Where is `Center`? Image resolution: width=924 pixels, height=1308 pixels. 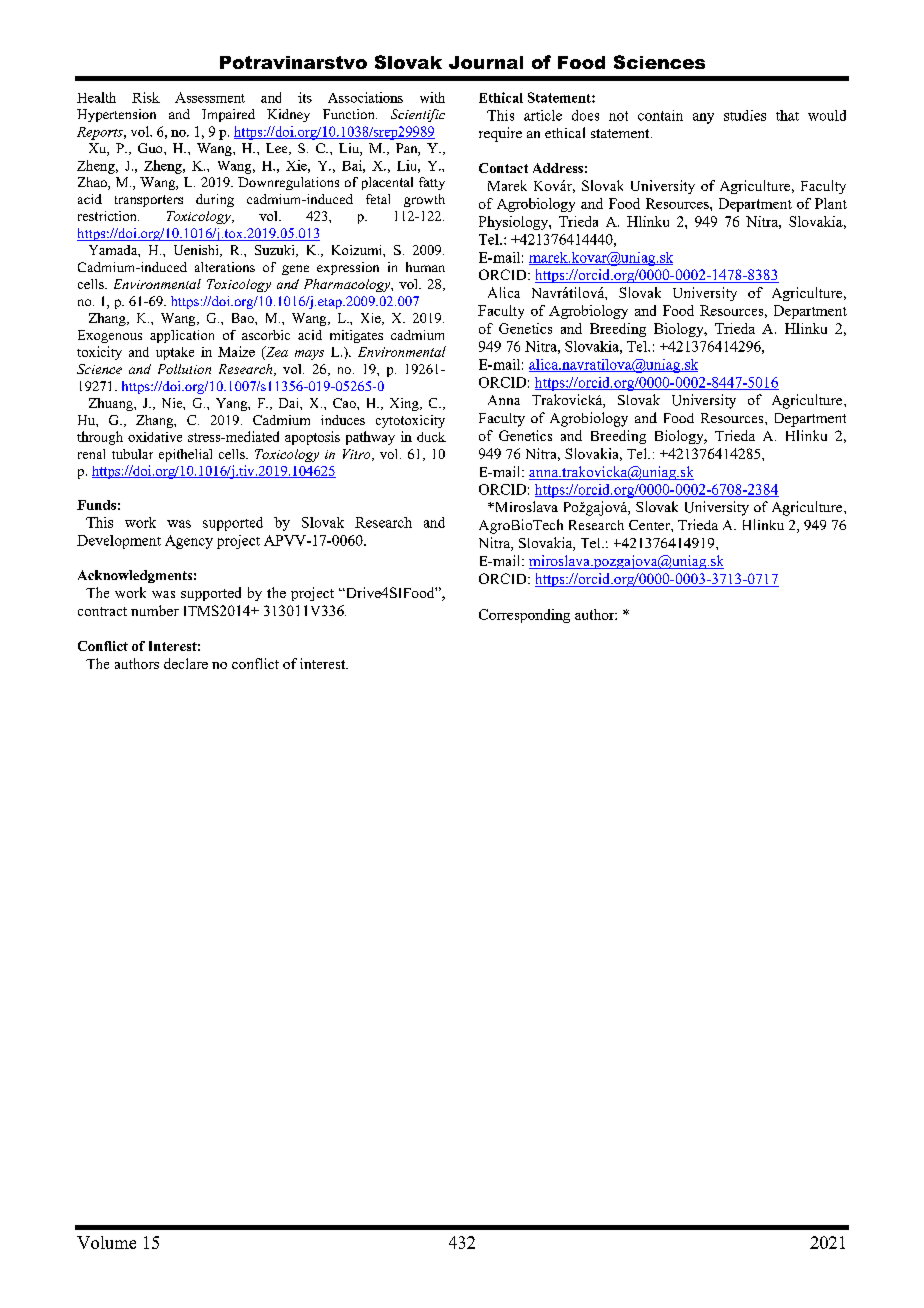
Center is located at coordinates (650, 525).
